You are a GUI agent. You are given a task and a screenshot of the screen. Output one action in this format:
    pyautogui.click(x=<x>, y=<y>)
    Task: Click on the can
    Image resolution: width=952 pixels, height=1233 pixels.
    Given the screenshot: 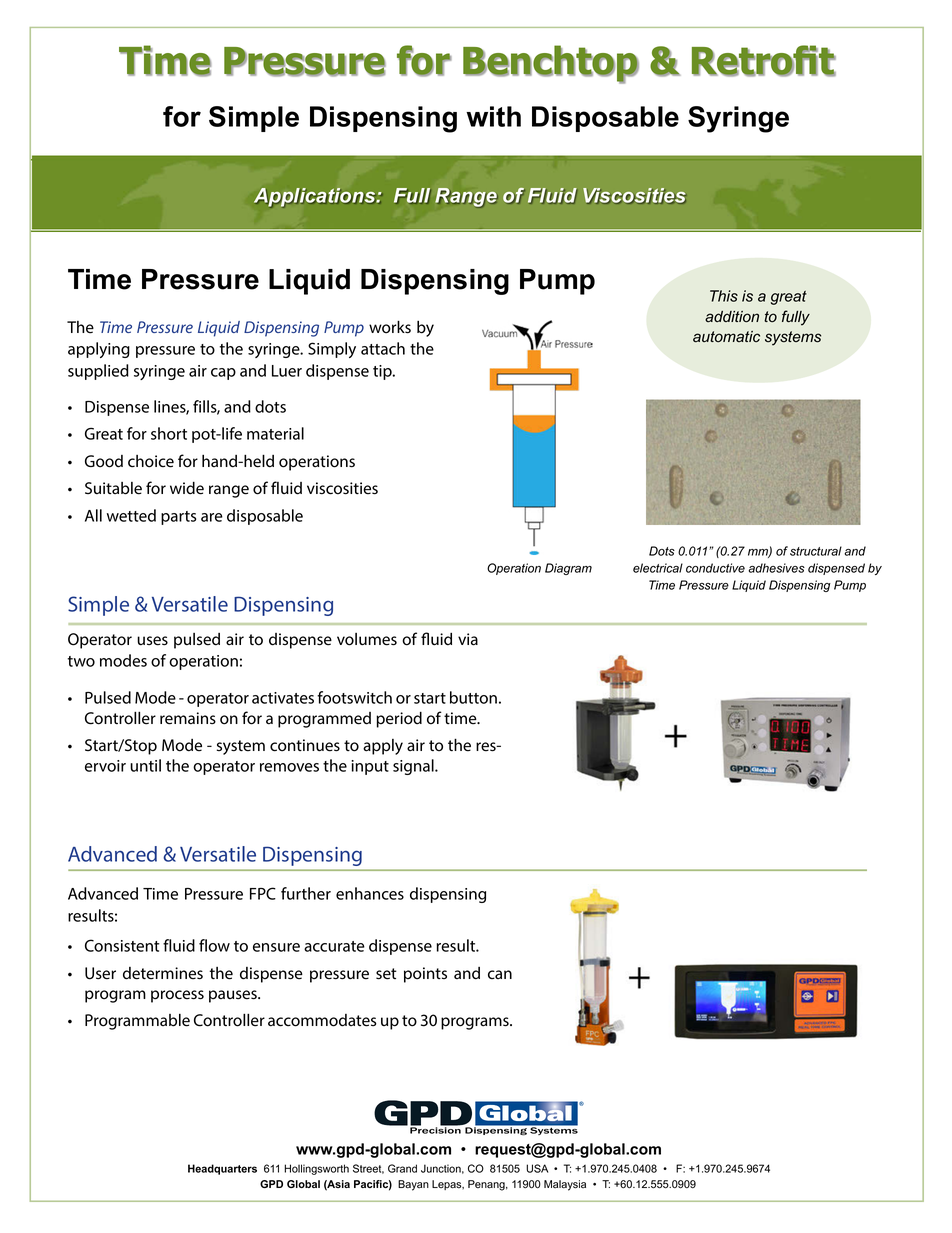 What is the action you would take?
    pyautogui.click(x=500, y=974)
